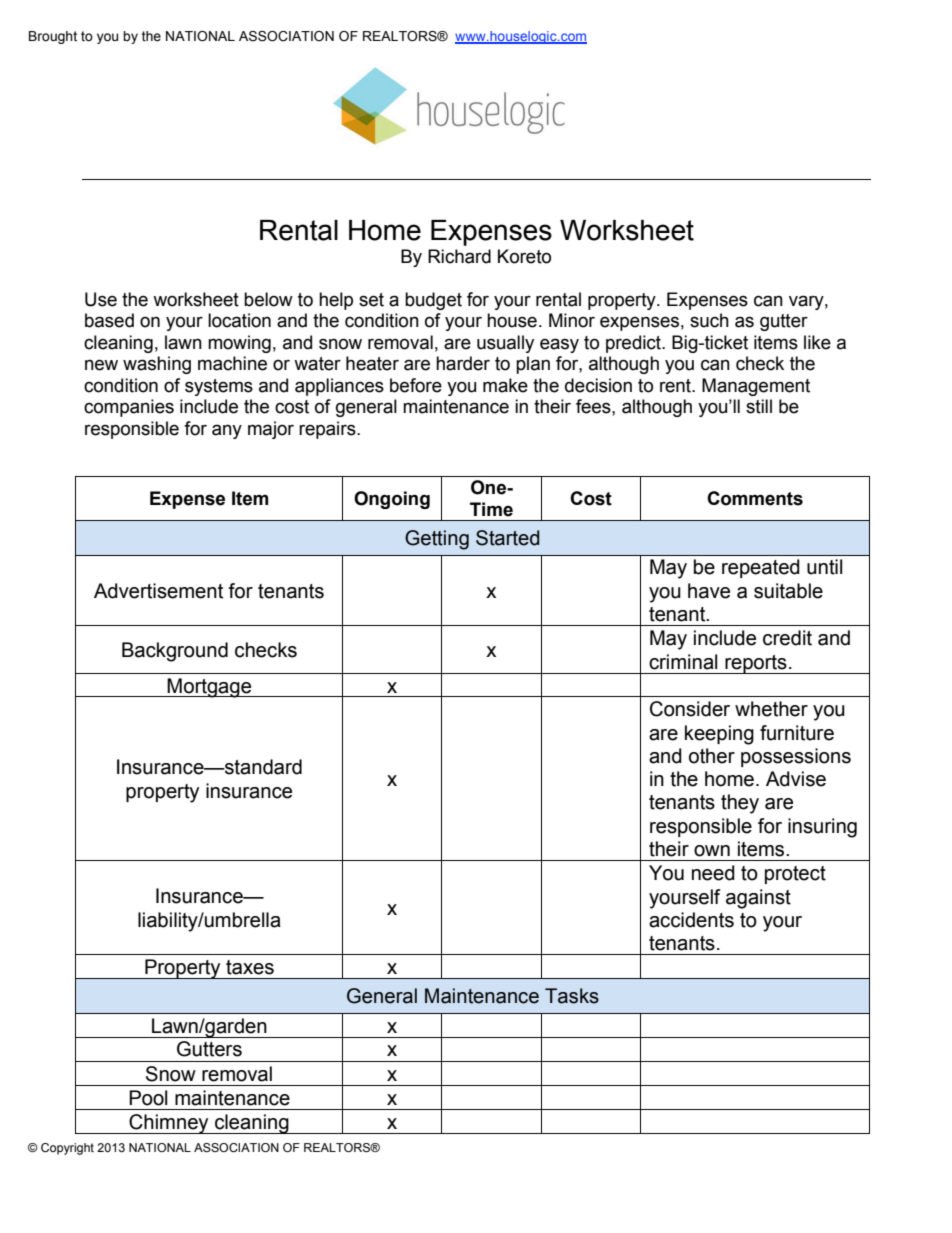 The height and width of the document is (1233, 952). What do you see at coordinates (759, 406) in the document?
I see `still` at bounding box center [759, 406].
